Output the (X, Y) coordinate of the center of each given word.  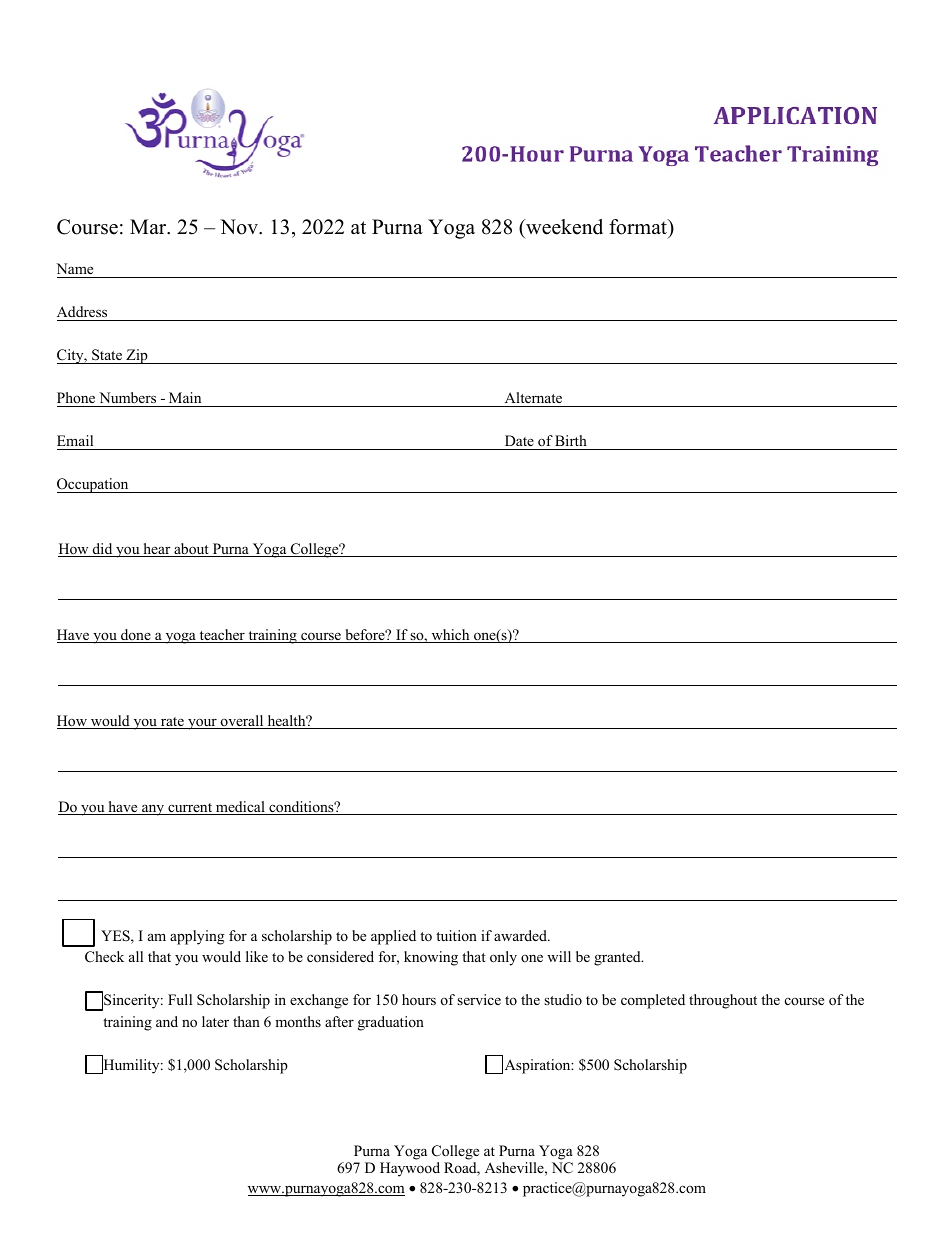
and (167, 1021)
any (153, 810)
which (450, 636)
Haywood (410, 1169)
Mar (149, 227)
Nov (240, 227)
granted (618, 958)
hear (157, 550)
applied (393, 937)
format (639, 227)
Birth (571, 440)
